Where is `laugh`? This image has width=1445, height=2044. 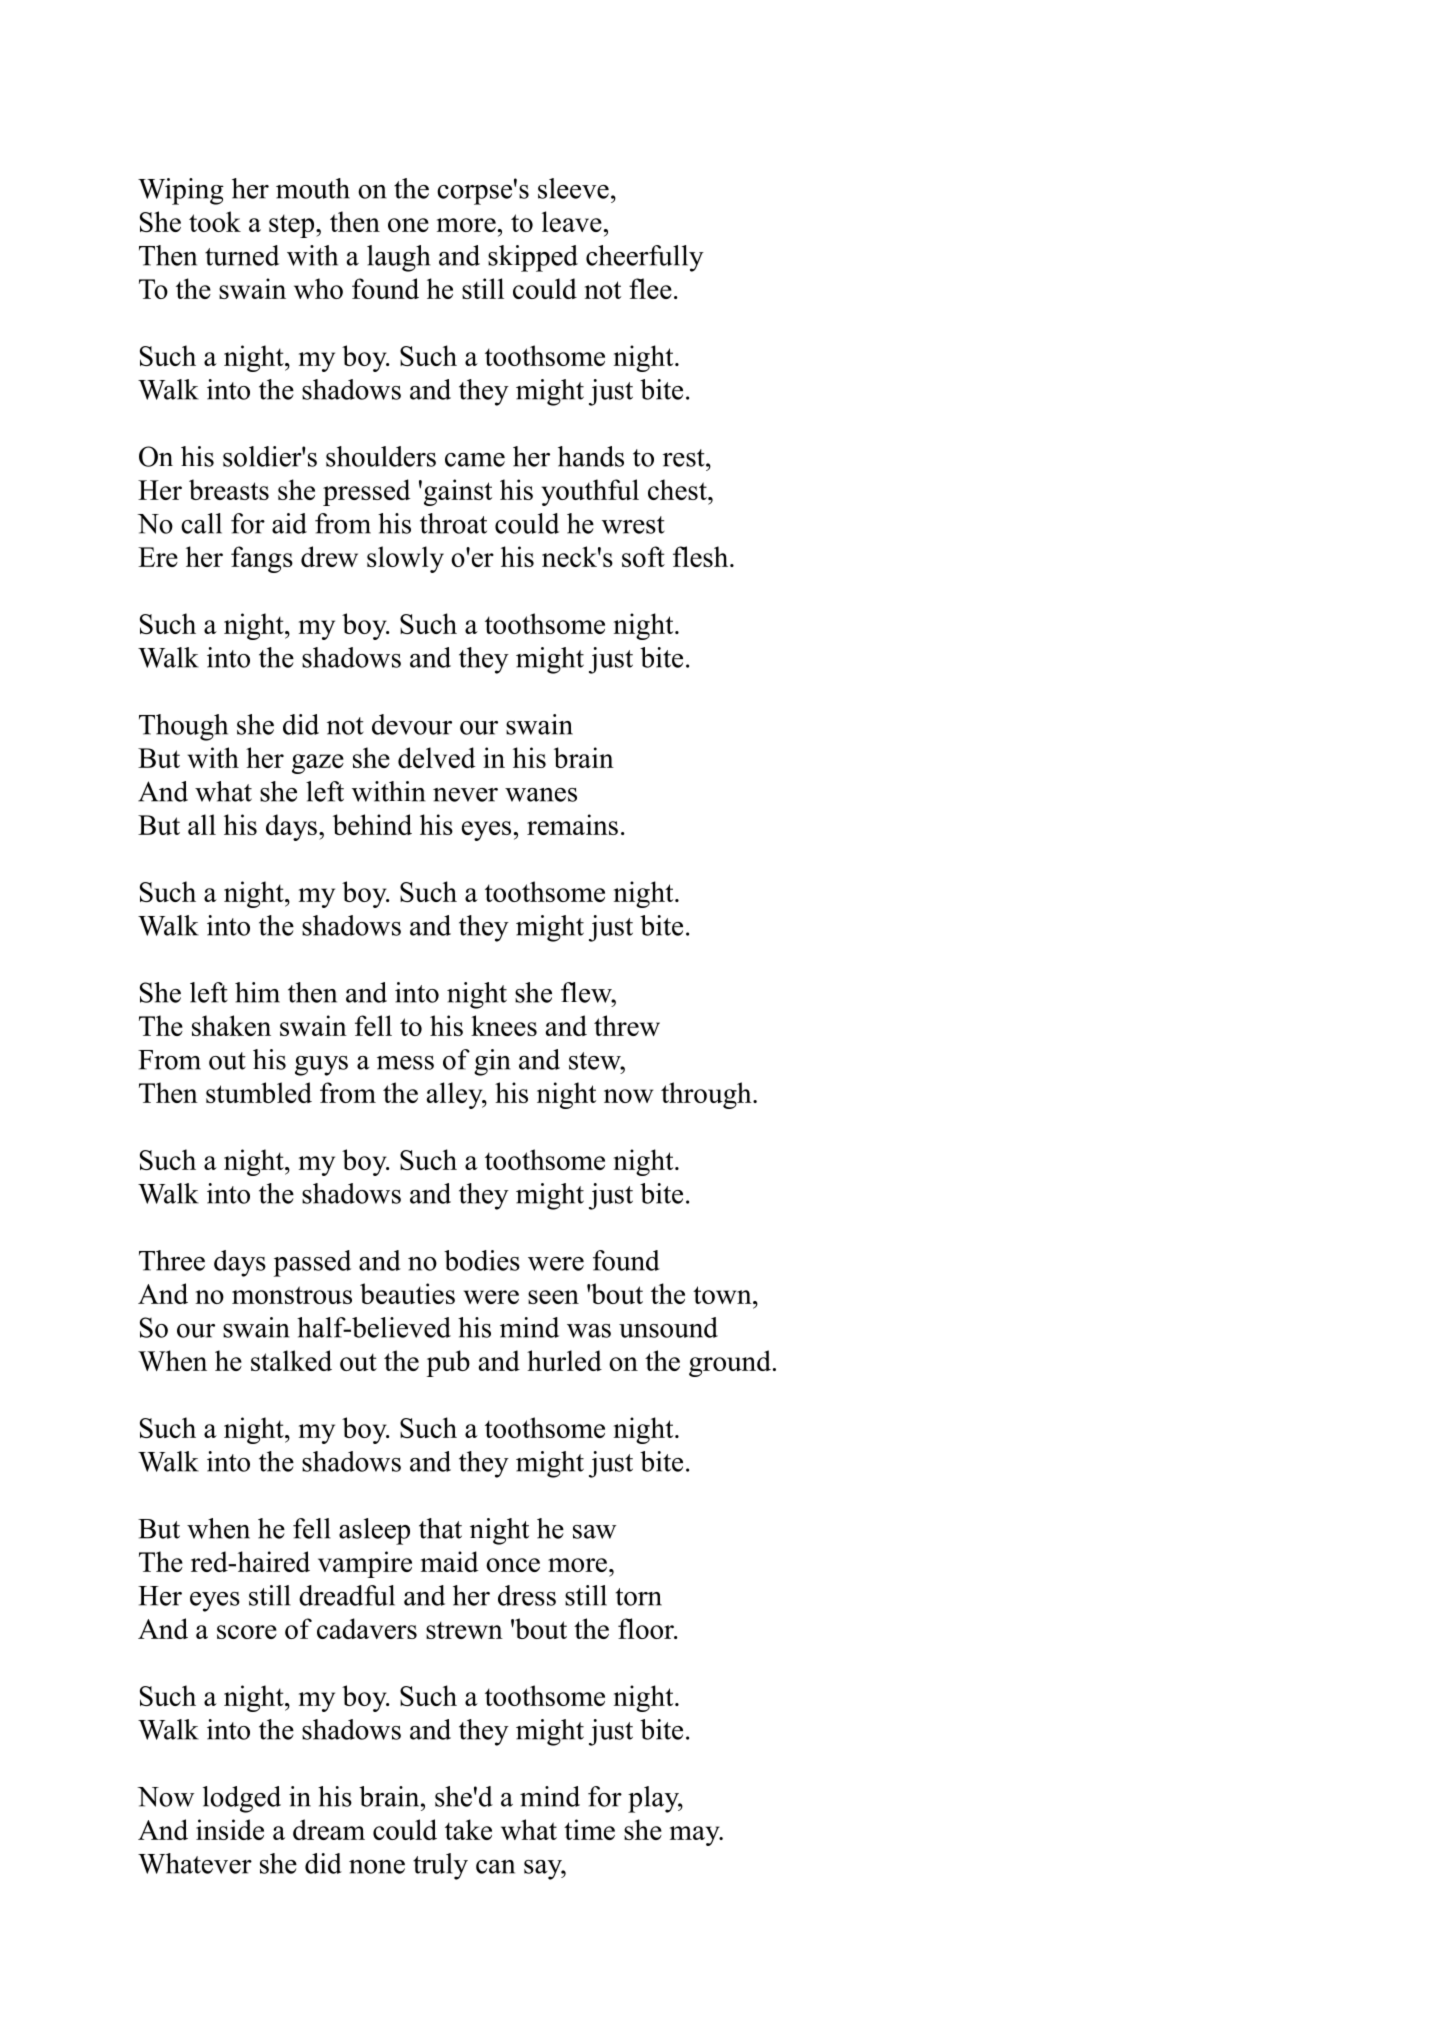
laugh is located at coordinates (398, 258).
